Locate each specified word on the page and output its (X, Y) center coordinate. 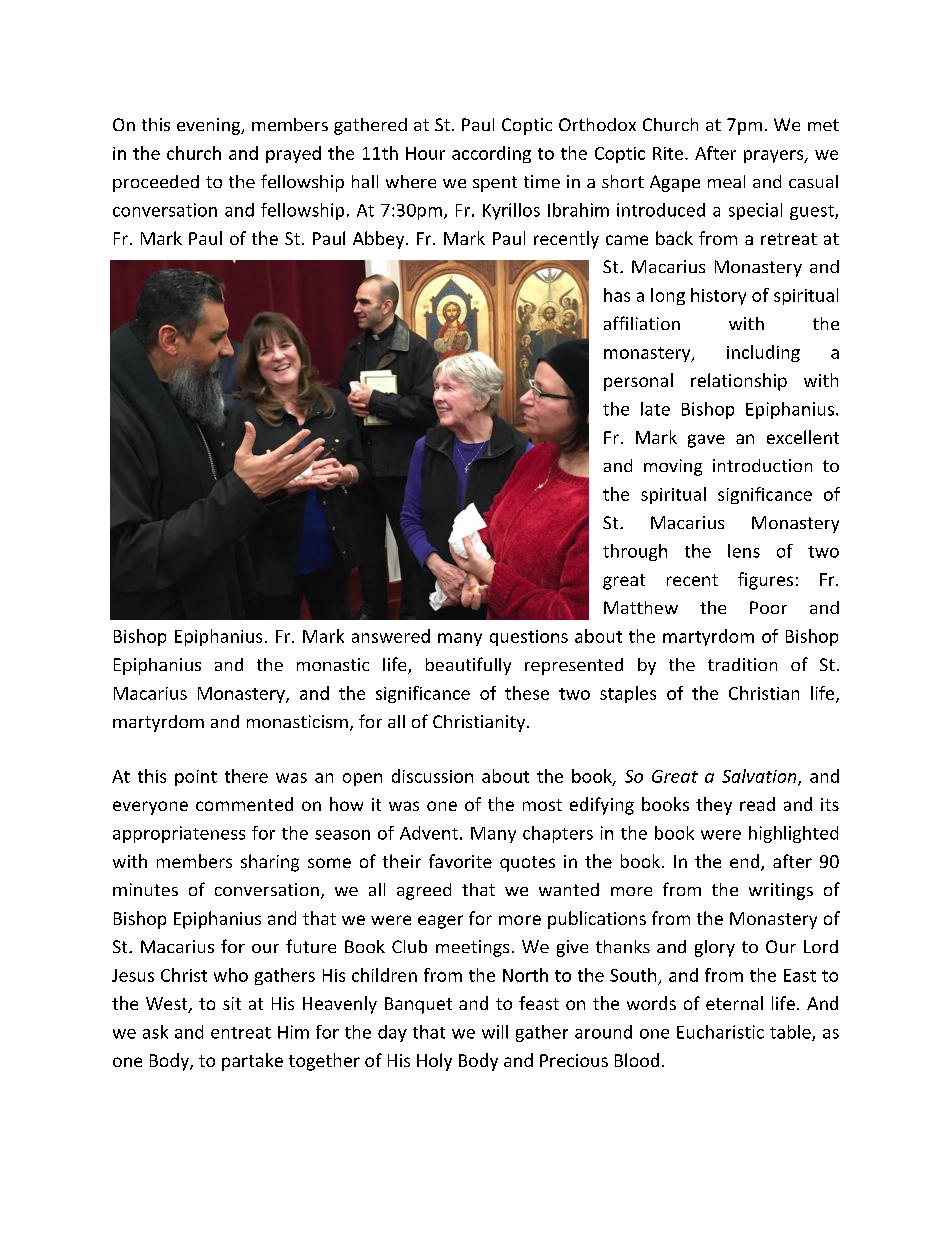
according (491, 154)
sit (232, 1003)
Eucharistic (720, 1032)
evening (210, 126)
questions (529, 638)
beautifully (468, 666)
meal (726, 181)
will (495, 1032)
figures (765, 581)
